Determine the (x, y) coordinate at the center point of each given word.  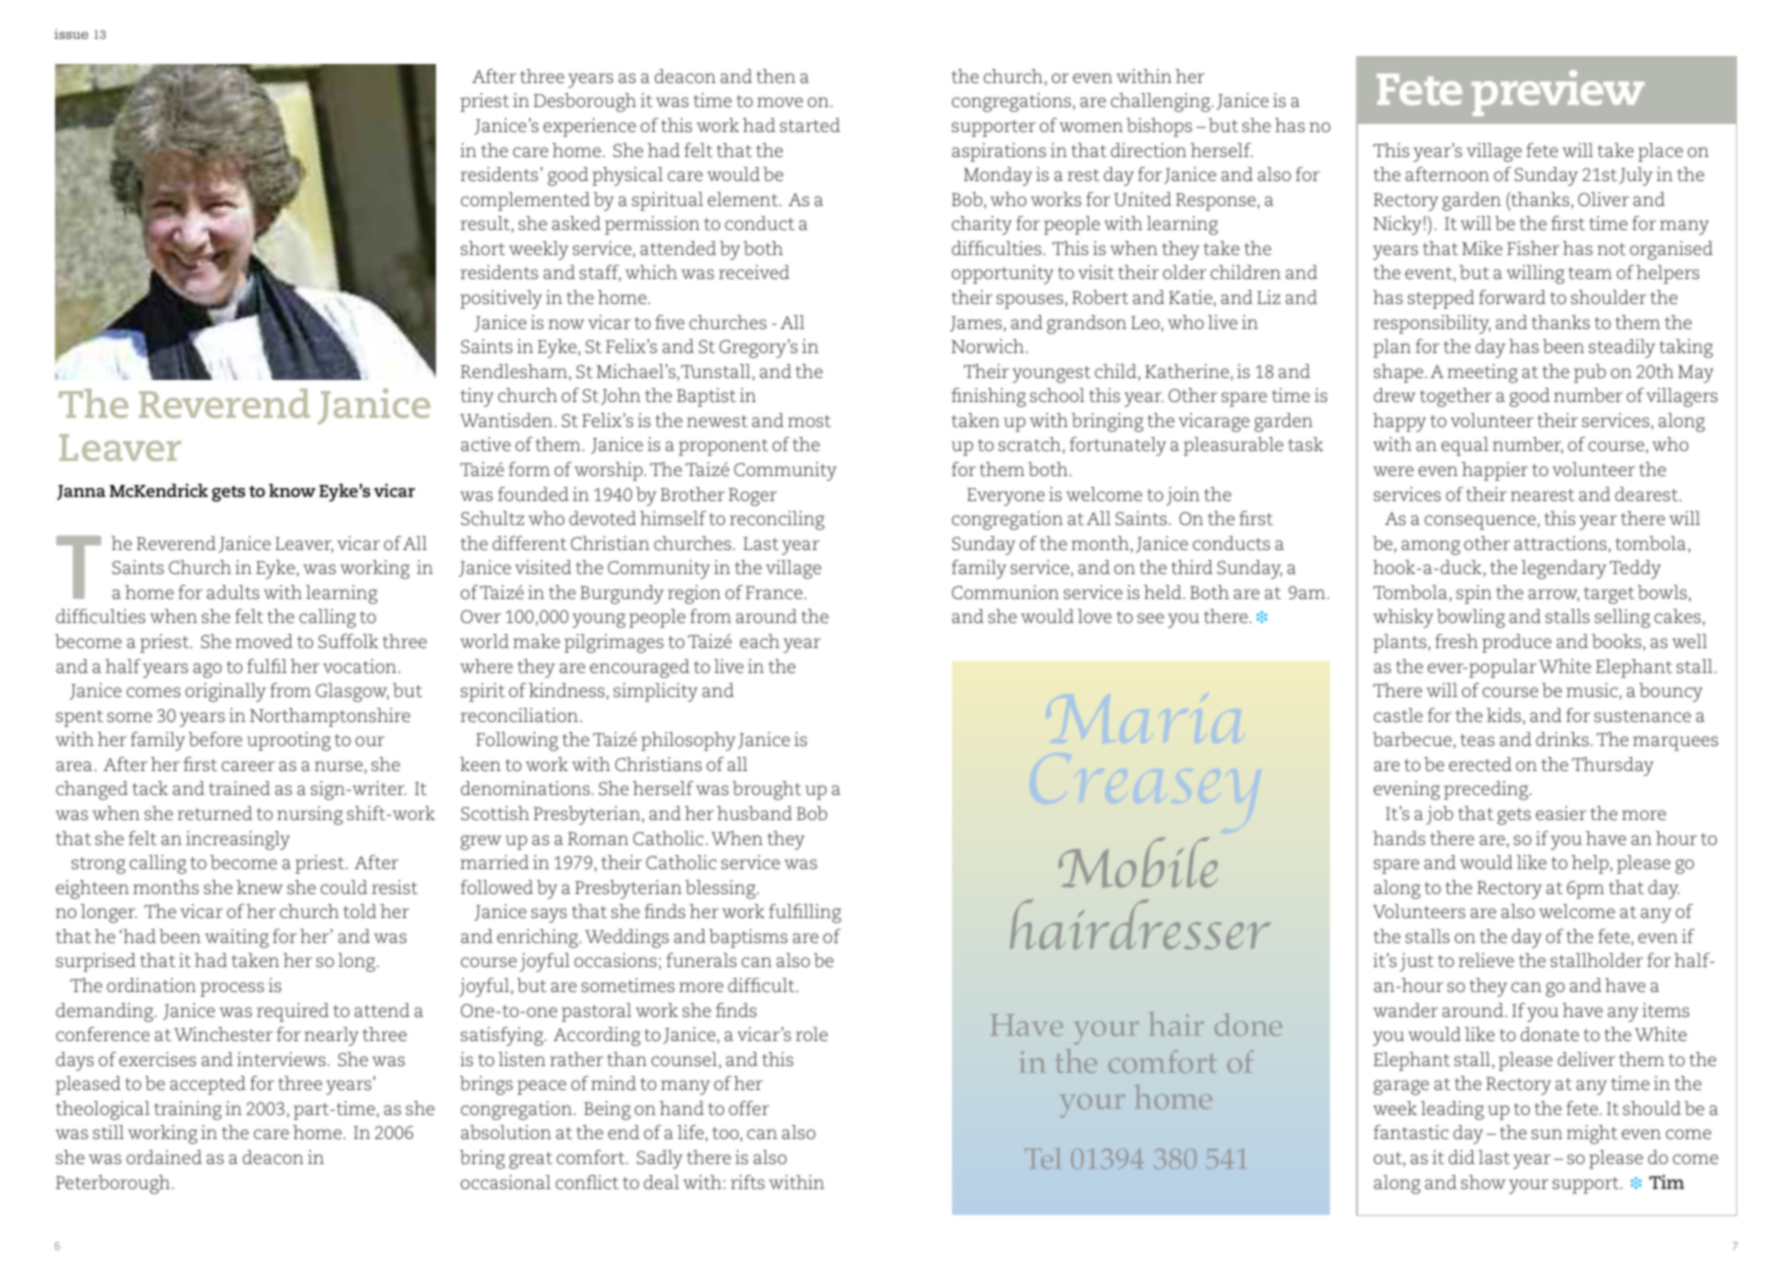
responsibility (1432, 324)
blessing (721, 889)
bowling (1471, 618)
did (1462, 1157)
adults (233, 592)
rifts (748, 1182)
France (775, 592)
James (976, 324)
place (1660, 152)
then (775, 76)
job (1439, 815)
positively (501, 299)
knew (259, 887)
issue (71, 34)
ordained (164, 1157)
